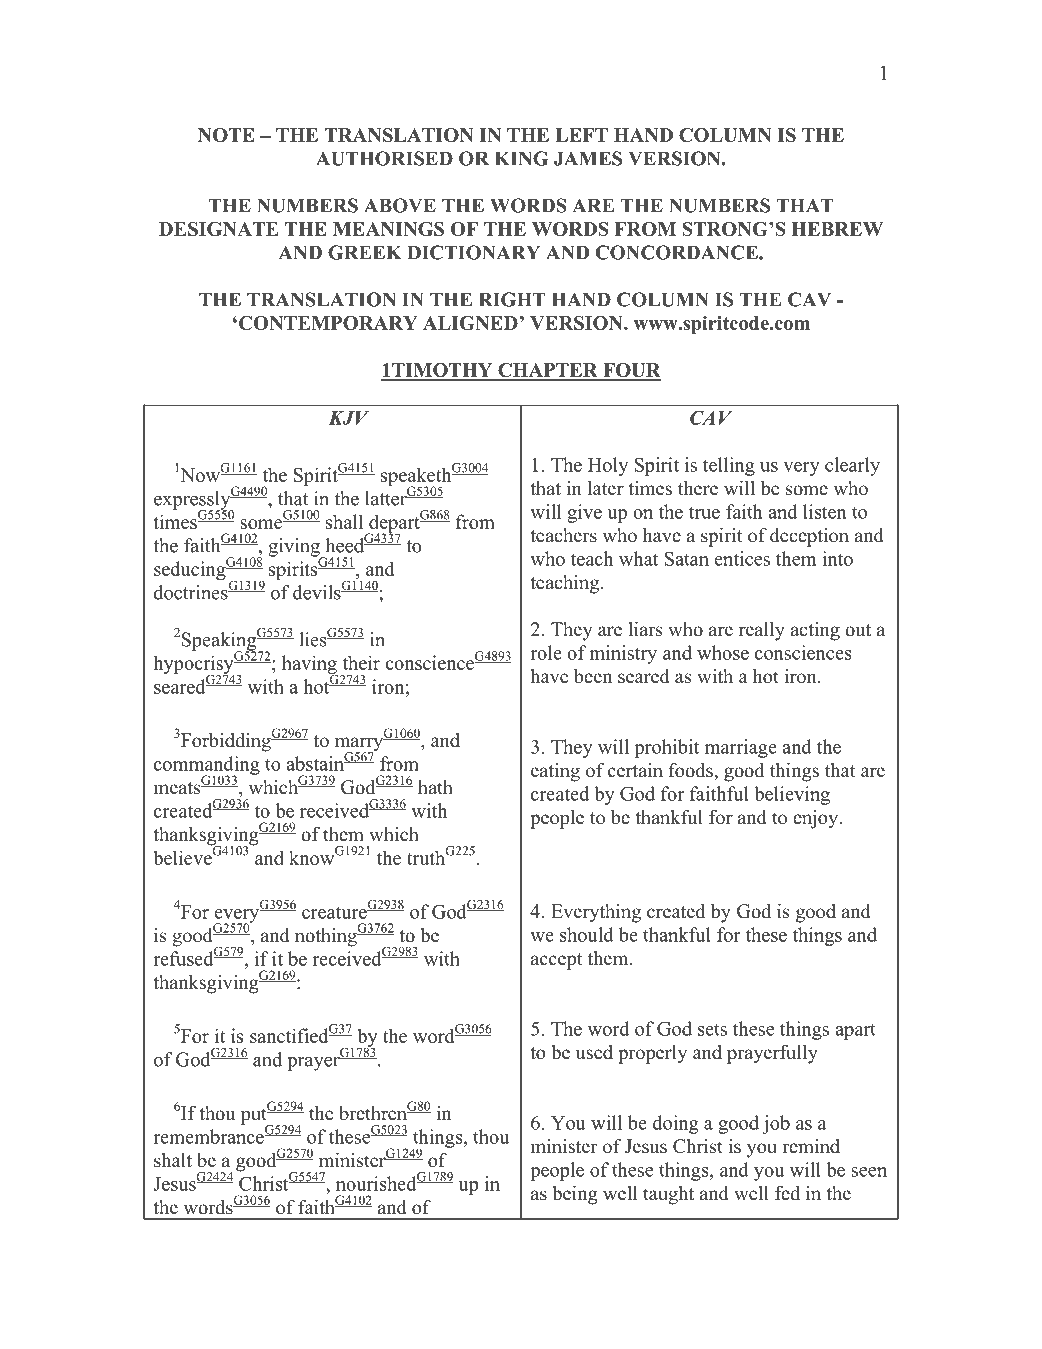 The width and height of the page is (1042, 1349). Describe the element at coordinates (811, 1146) in the page. I see `remind` at that location.
